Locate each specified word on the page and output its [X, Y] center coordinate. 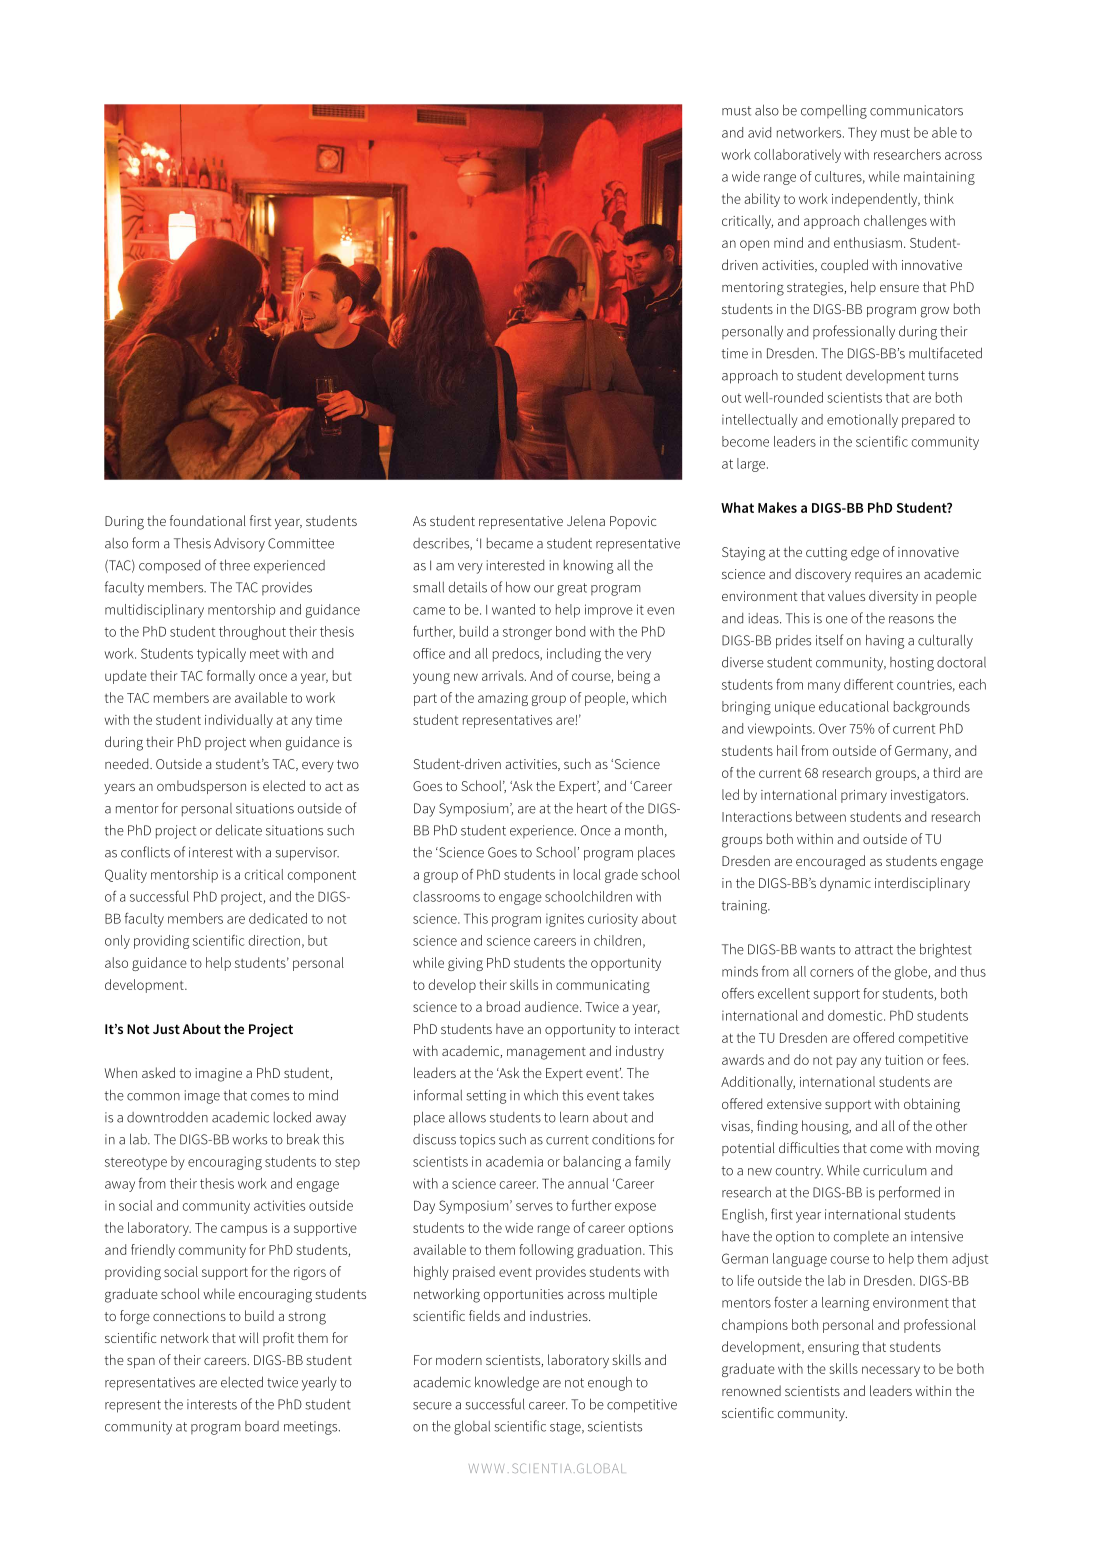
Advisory [239, 545]
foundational [207, 520]
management [546, 1053]
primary [864, 796]
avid [759, 132]
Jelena [586, 520]
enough [610, 1383]
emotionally [862, 421]
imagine [218, 1075]
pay [847, 1062]
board [262, 1426]
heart [592, 808]
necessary [891, 1371]
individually [239, 721]
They [862, 134]
